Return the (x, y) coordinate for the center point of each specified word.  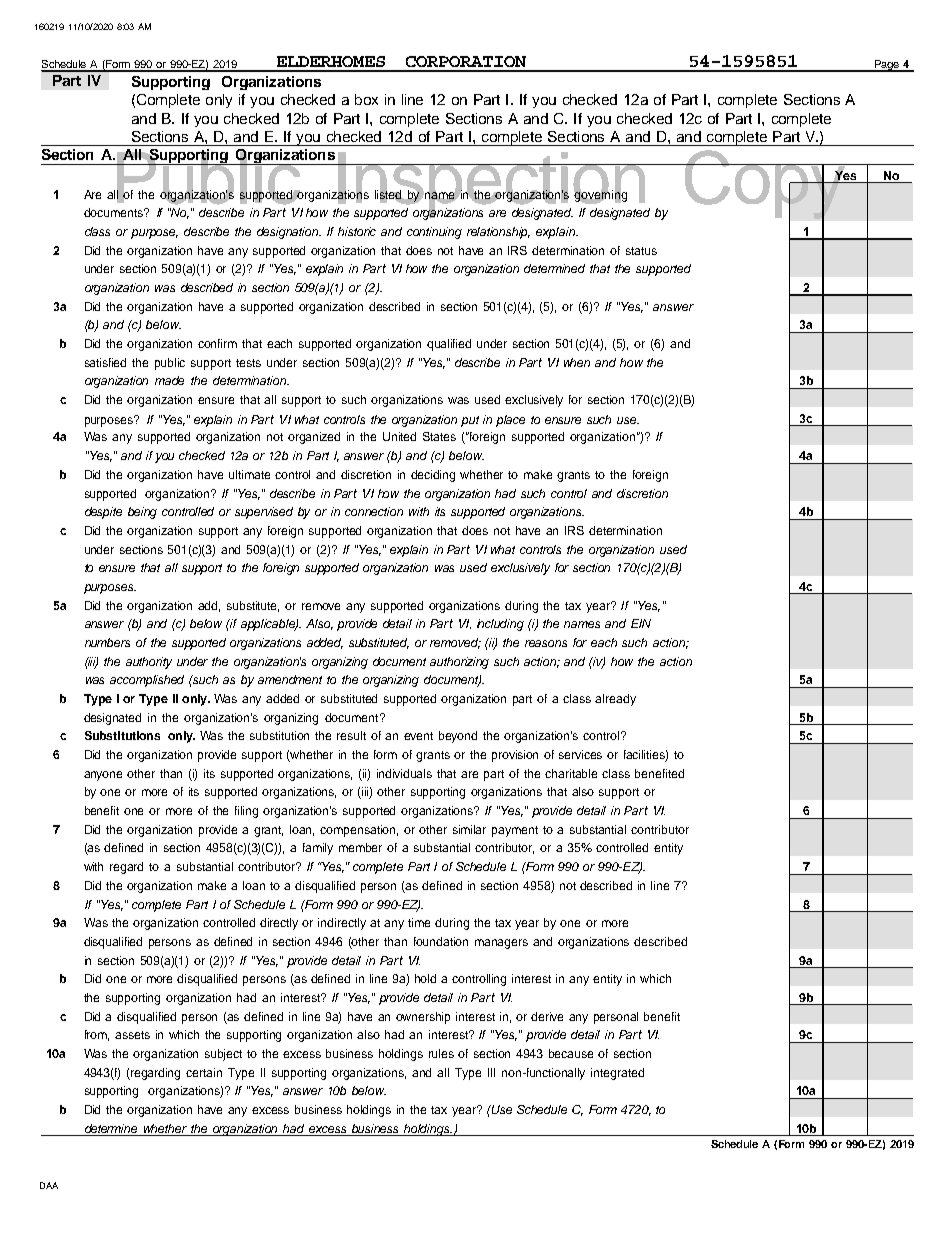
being (142, 513)
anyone (103, 776)
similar (469, 829)
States (439, 436)
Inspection (492, 186)
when (577, 362)
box (366, 99)
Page (886, 66)
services (580, 754)
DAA (49, 1185)
